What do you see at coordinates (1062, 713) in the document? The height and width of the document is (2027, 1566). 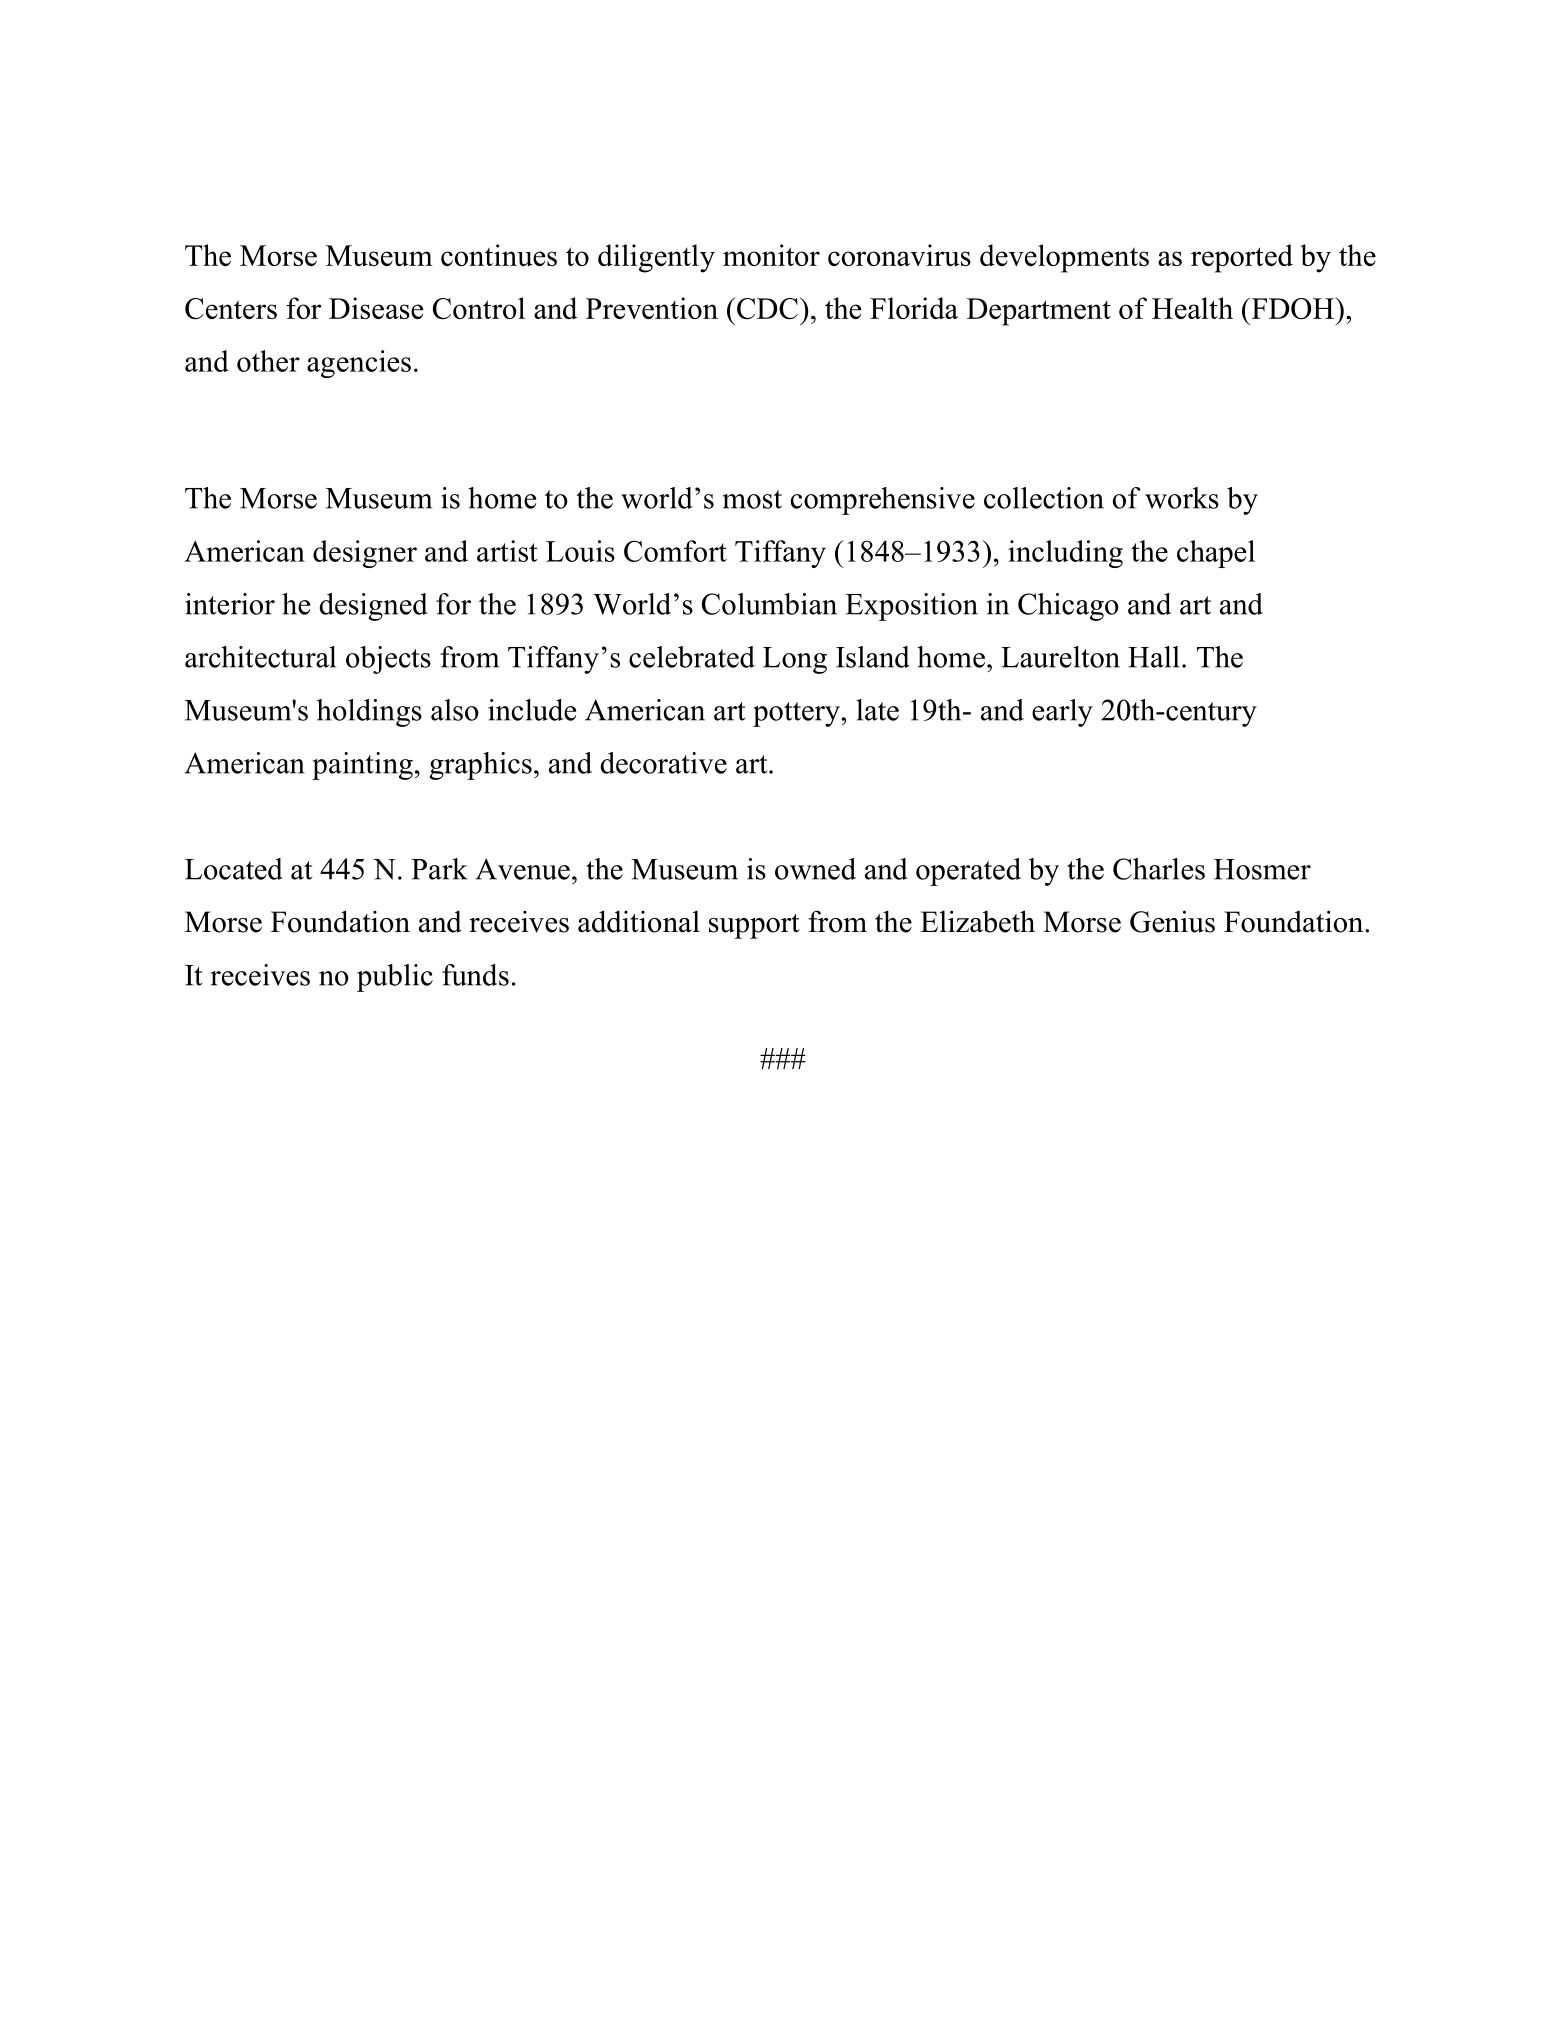 I see `early` at bounding box center [1062, 713].
